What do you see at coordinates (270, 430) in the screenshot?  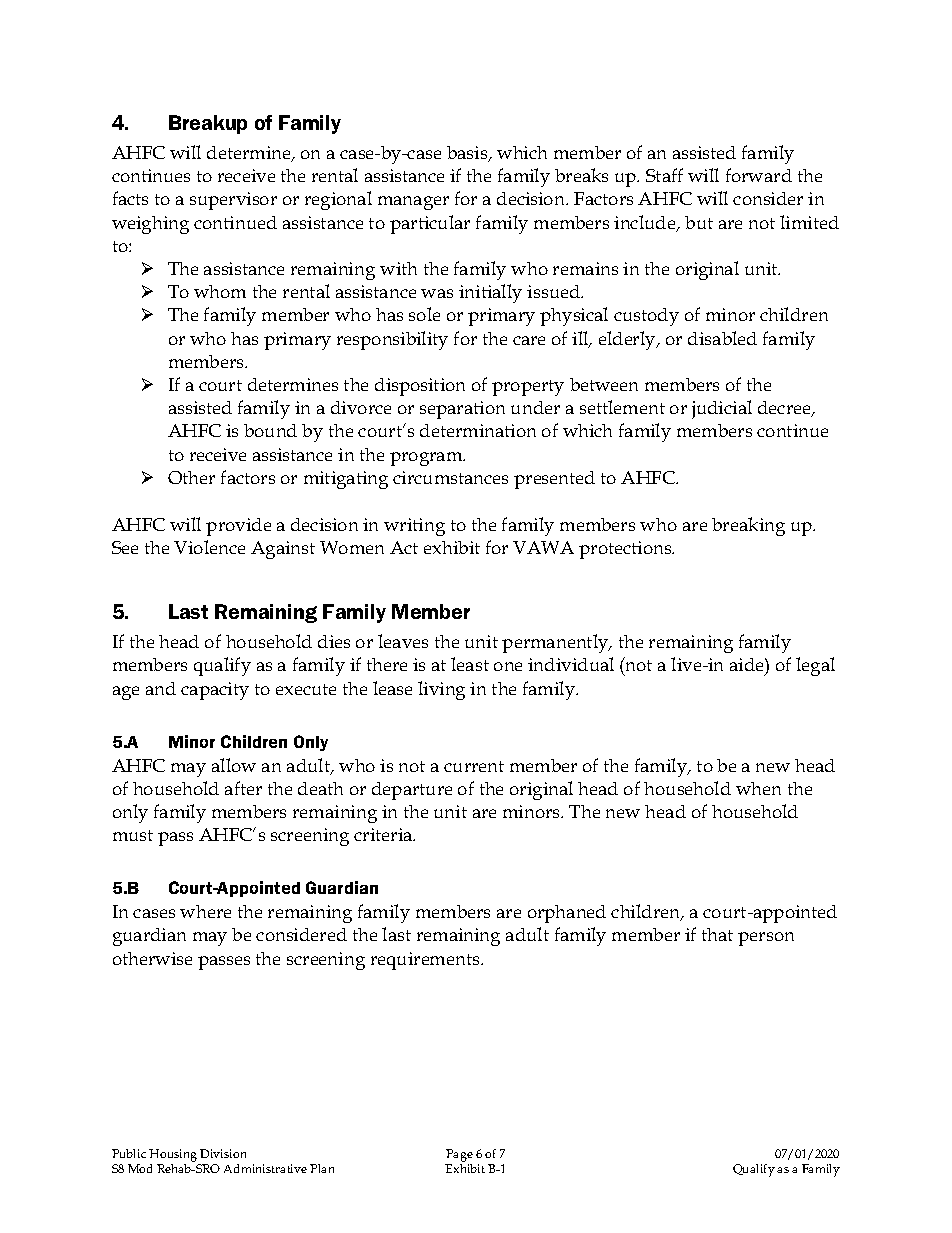 I see `bound` at bounding box center [270, 430].
